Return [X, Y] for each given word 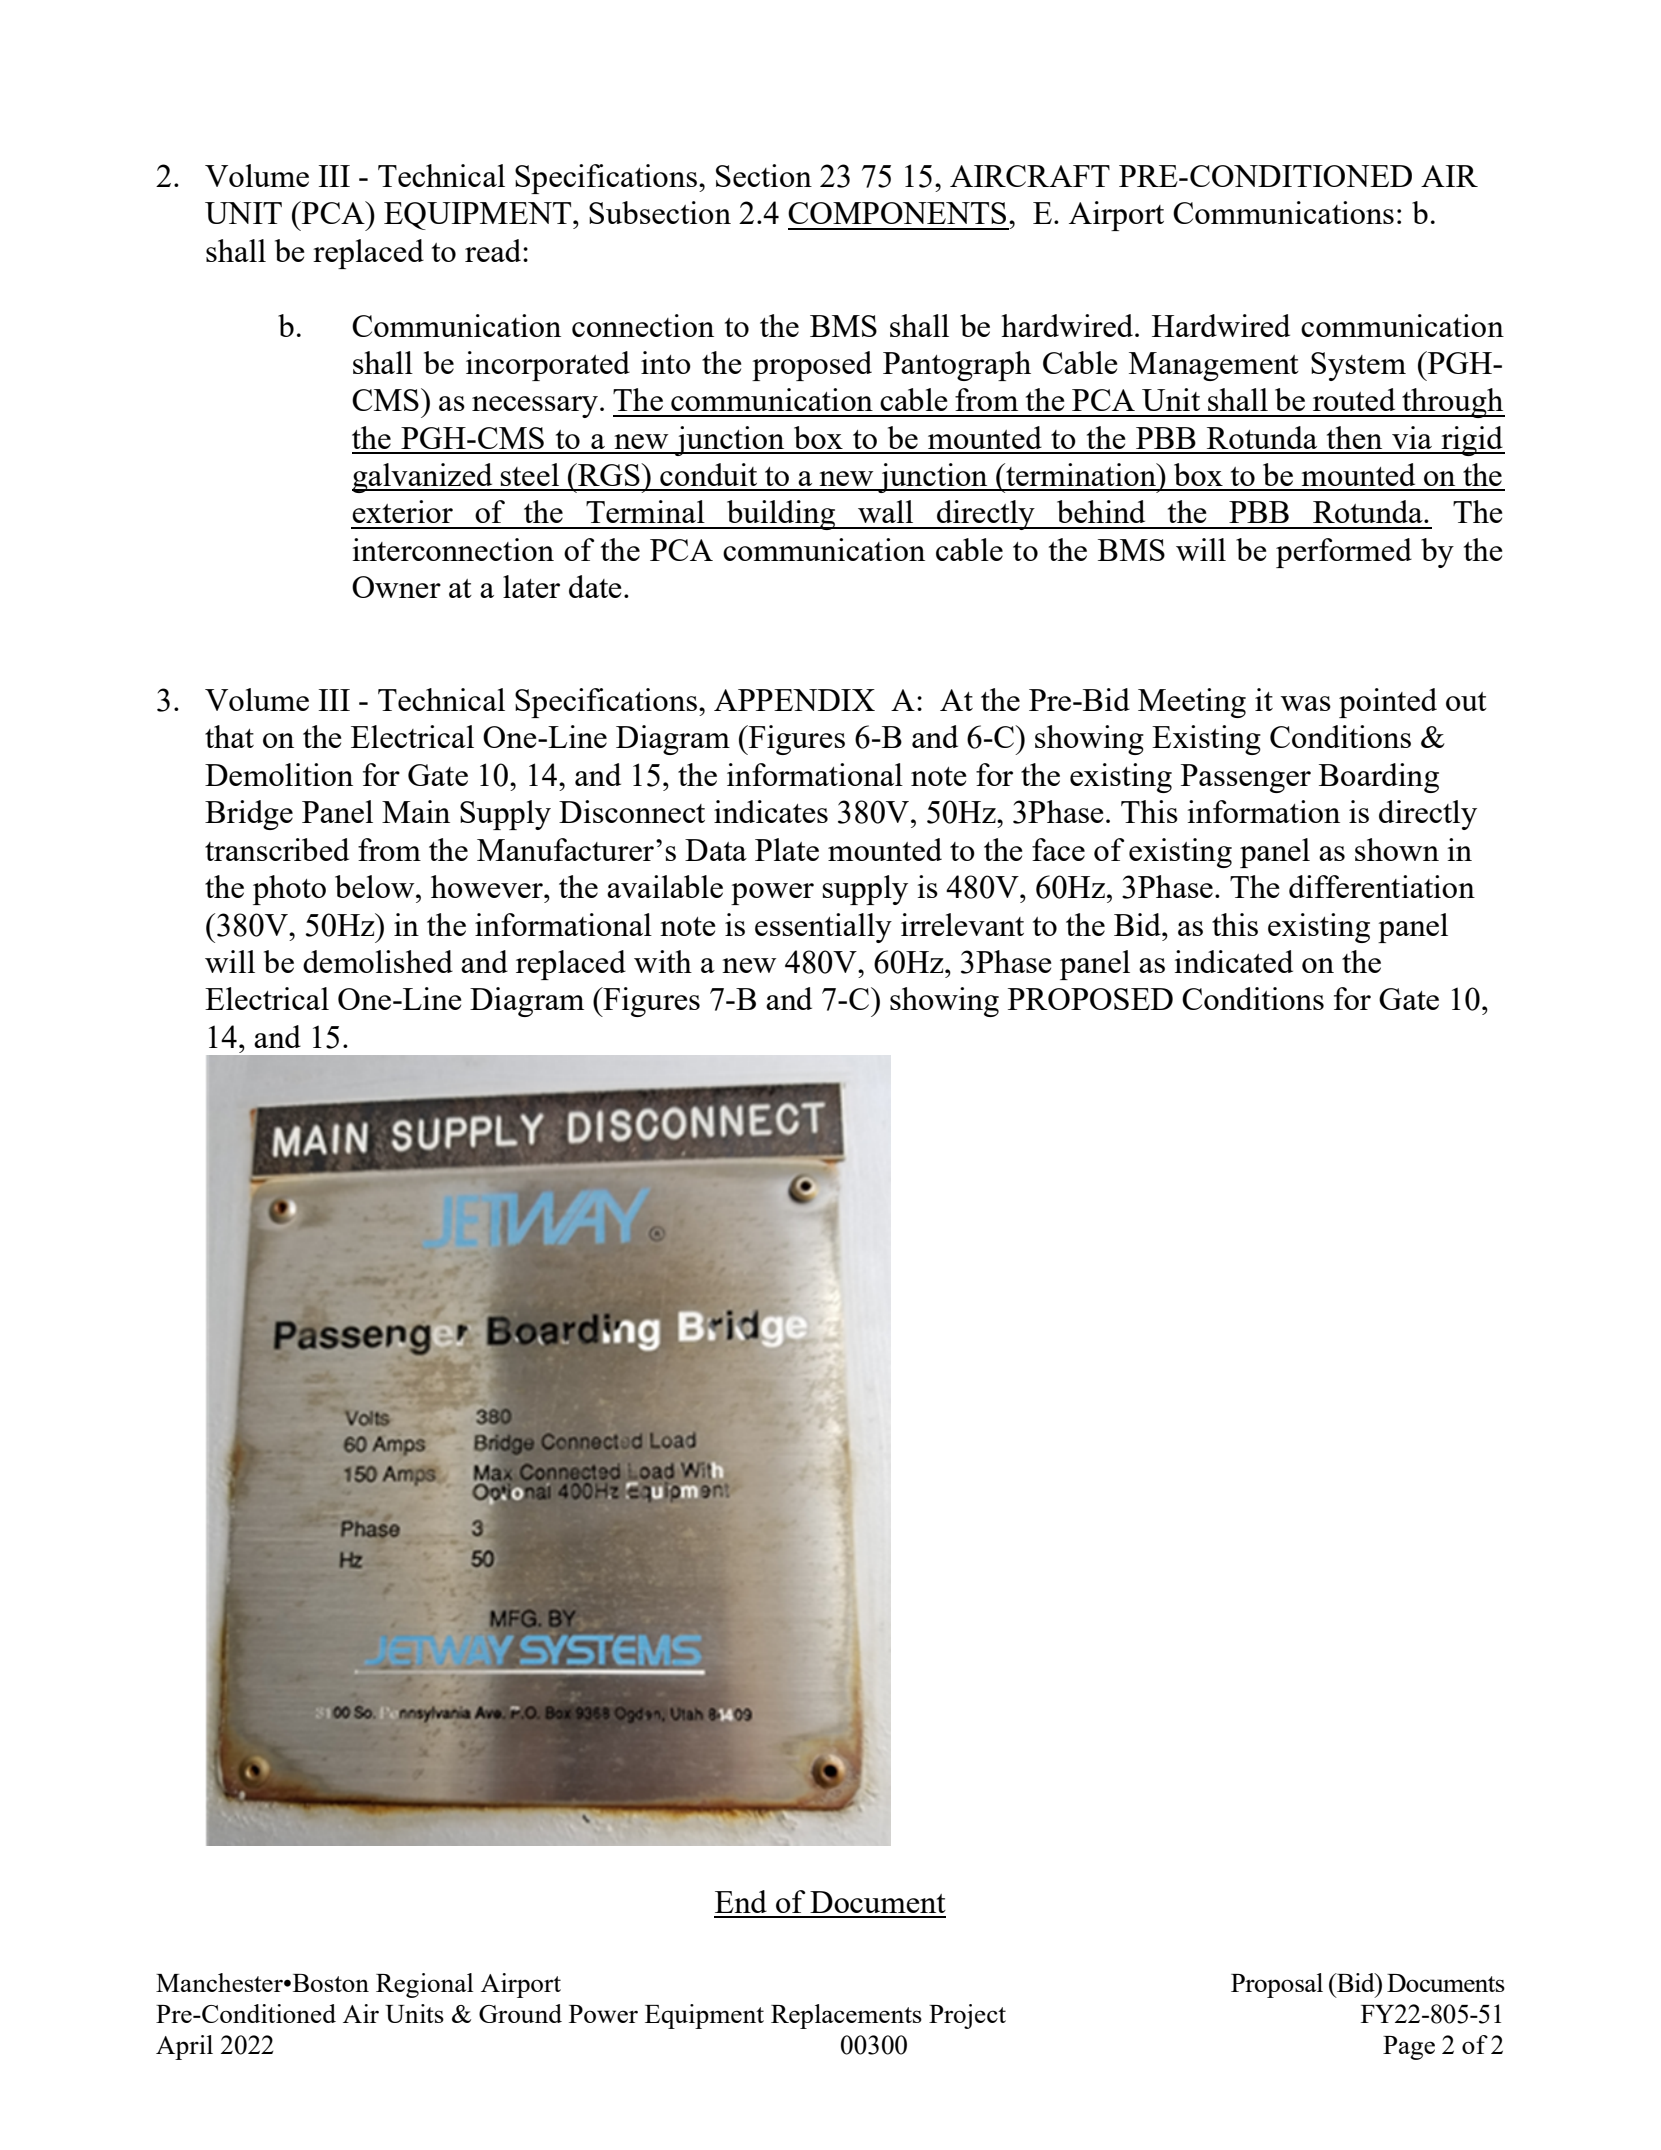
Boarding [1379, 778]
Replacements [846, 2016]
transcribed [277, 849]
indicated [1234, 961]
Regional [424, 1985]
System [1358, 366]
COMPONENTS [897, 213]
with [663, 961]
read [494, 250]
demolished [378, 961]
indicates [771, 811]
